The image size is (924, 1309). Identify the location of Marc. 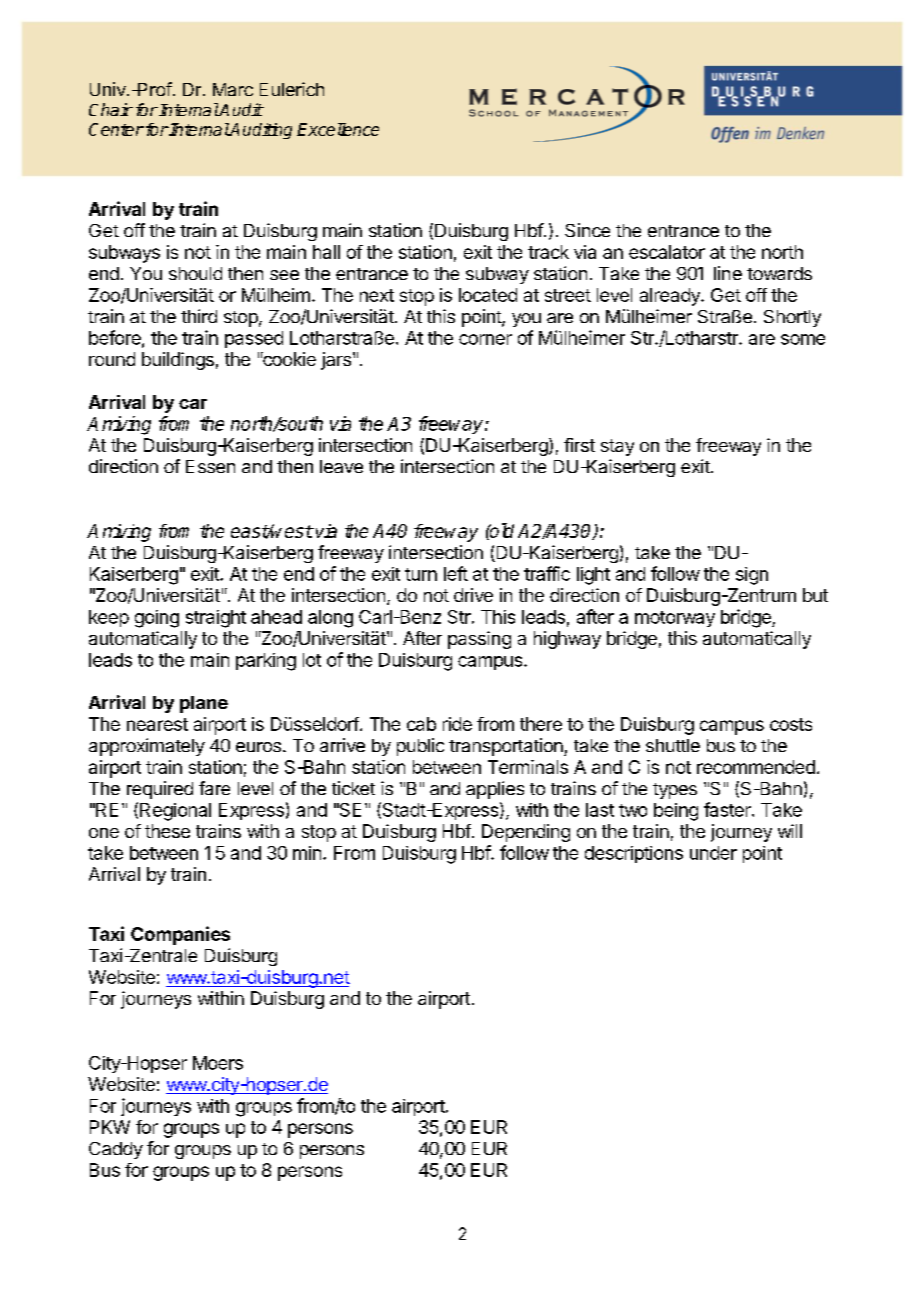
(233, 89).
